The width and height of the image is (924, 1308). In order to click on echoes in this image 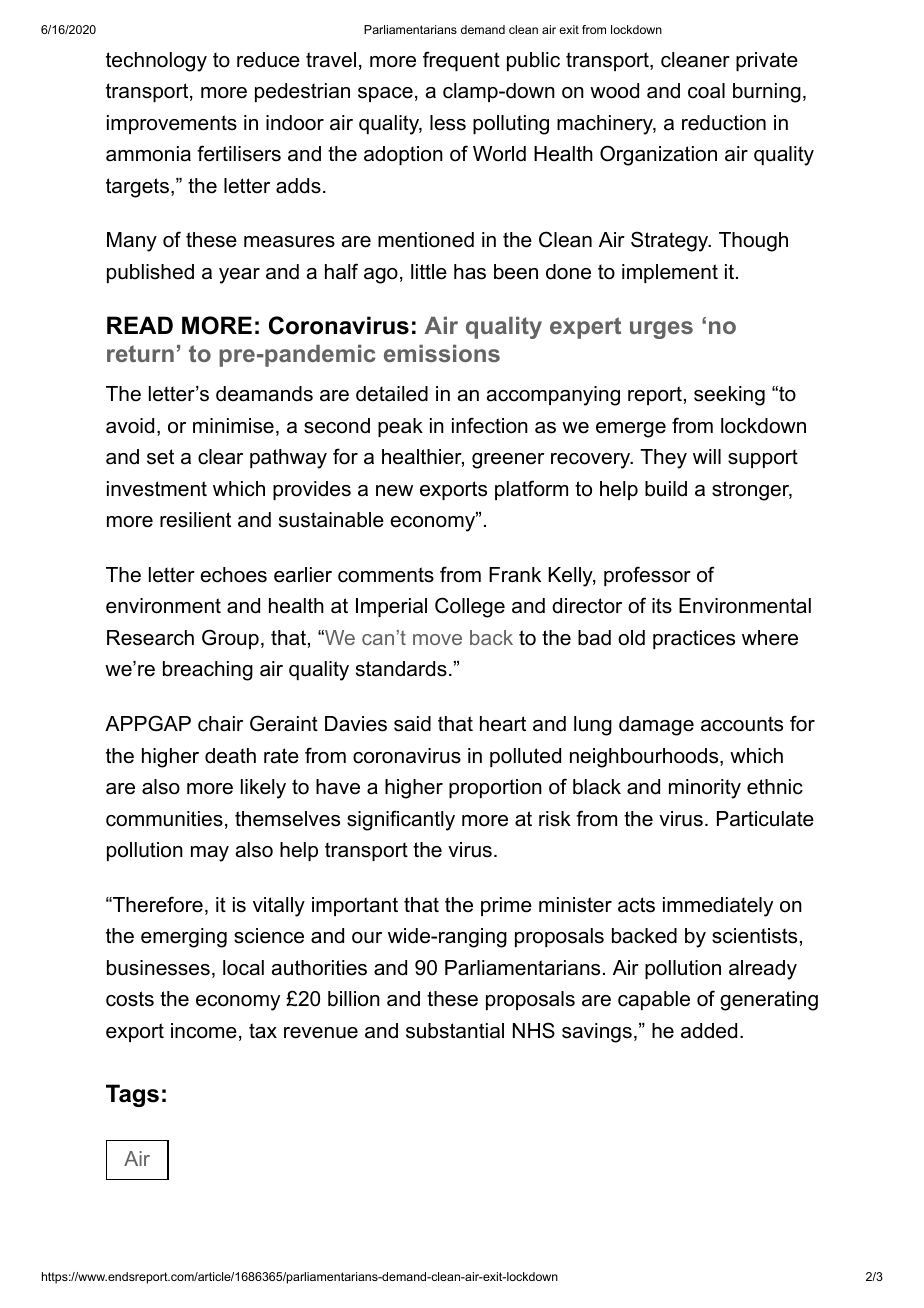, I will do `click(233, 575)`.
